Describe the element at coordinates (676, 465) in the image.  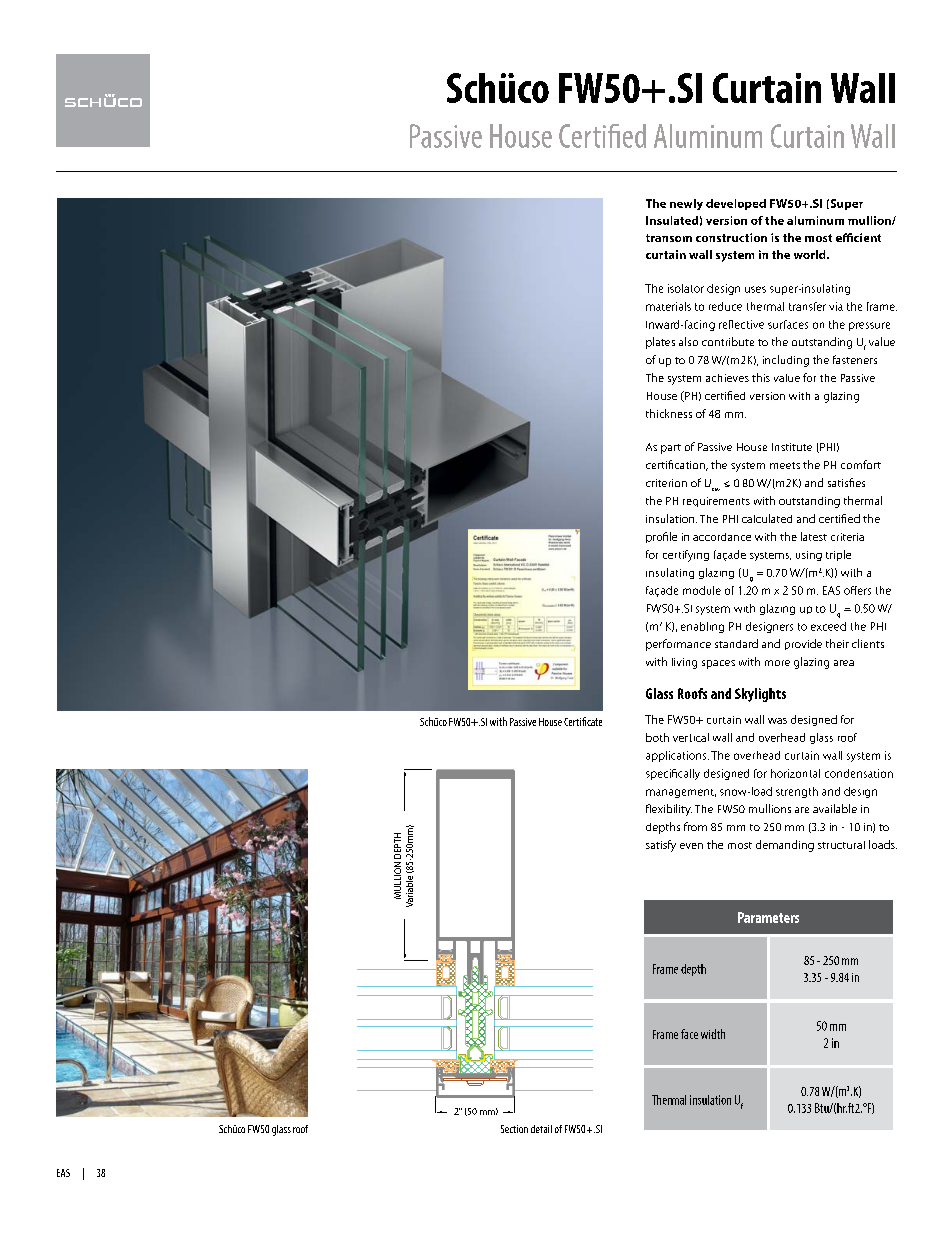
I see `certification` at that location.
